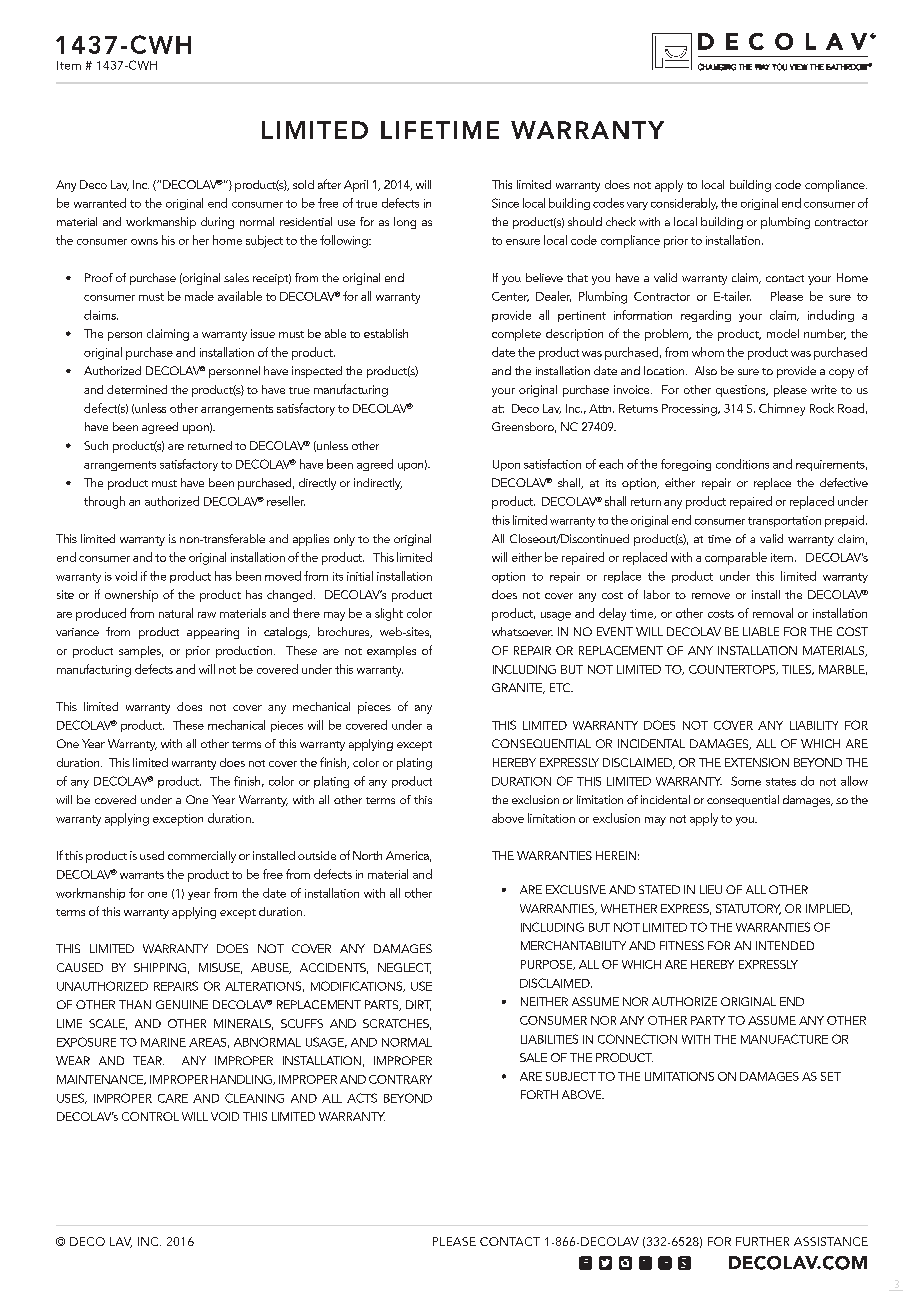 Image resolution: width=924 pixels, height=1308 pixels. I want to click on ownership, so click(131, 596).
